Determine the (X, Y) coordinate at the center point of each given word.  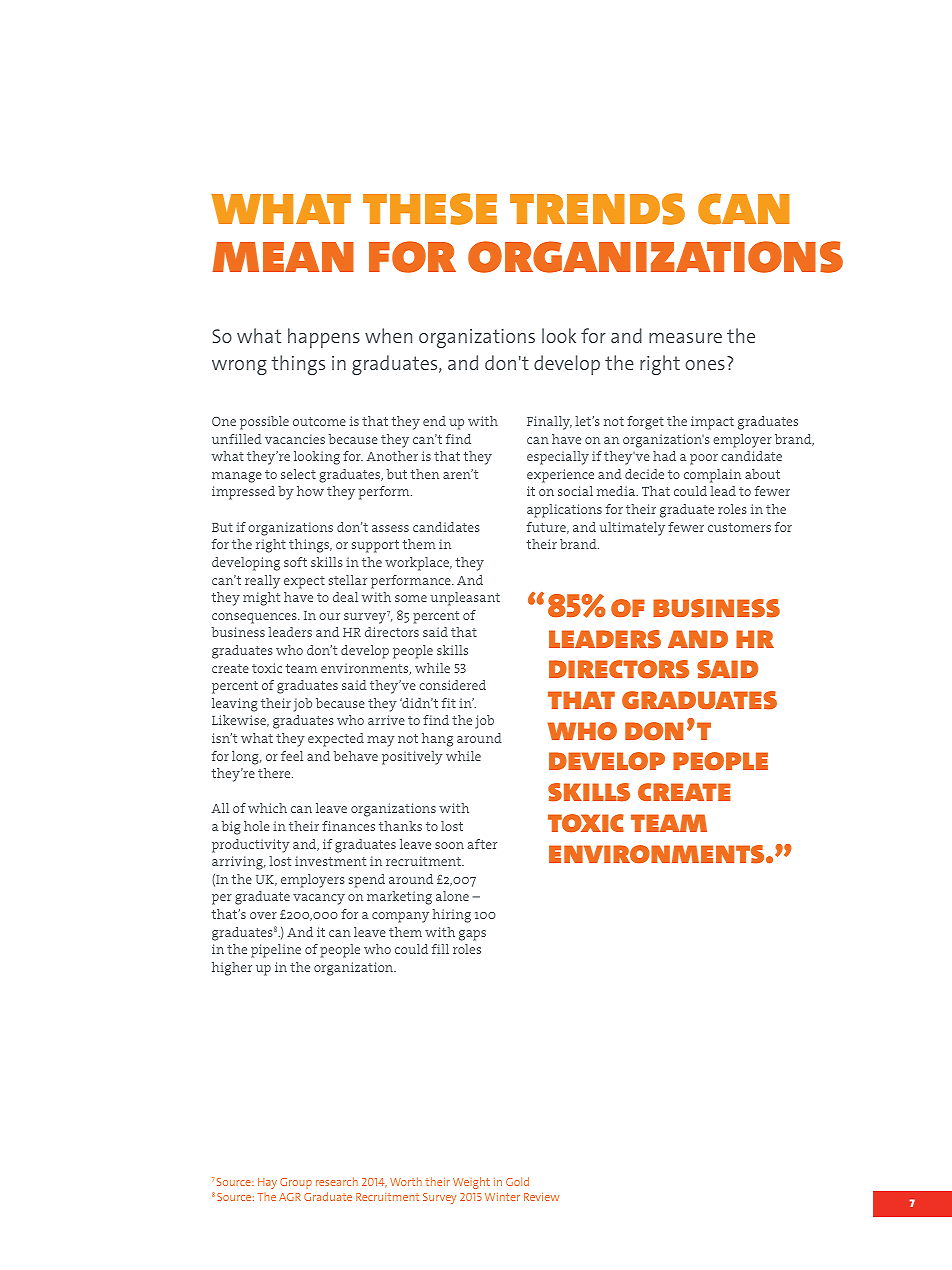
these (430, 209)
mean (283, 257)
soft (295, 562)
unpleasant (465, 599)
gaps (472, 935)
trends (597, 209)
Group (296, 1183)
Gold (517, 1181)
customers (739, 527)
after (482, 844)
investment (330, 861)
